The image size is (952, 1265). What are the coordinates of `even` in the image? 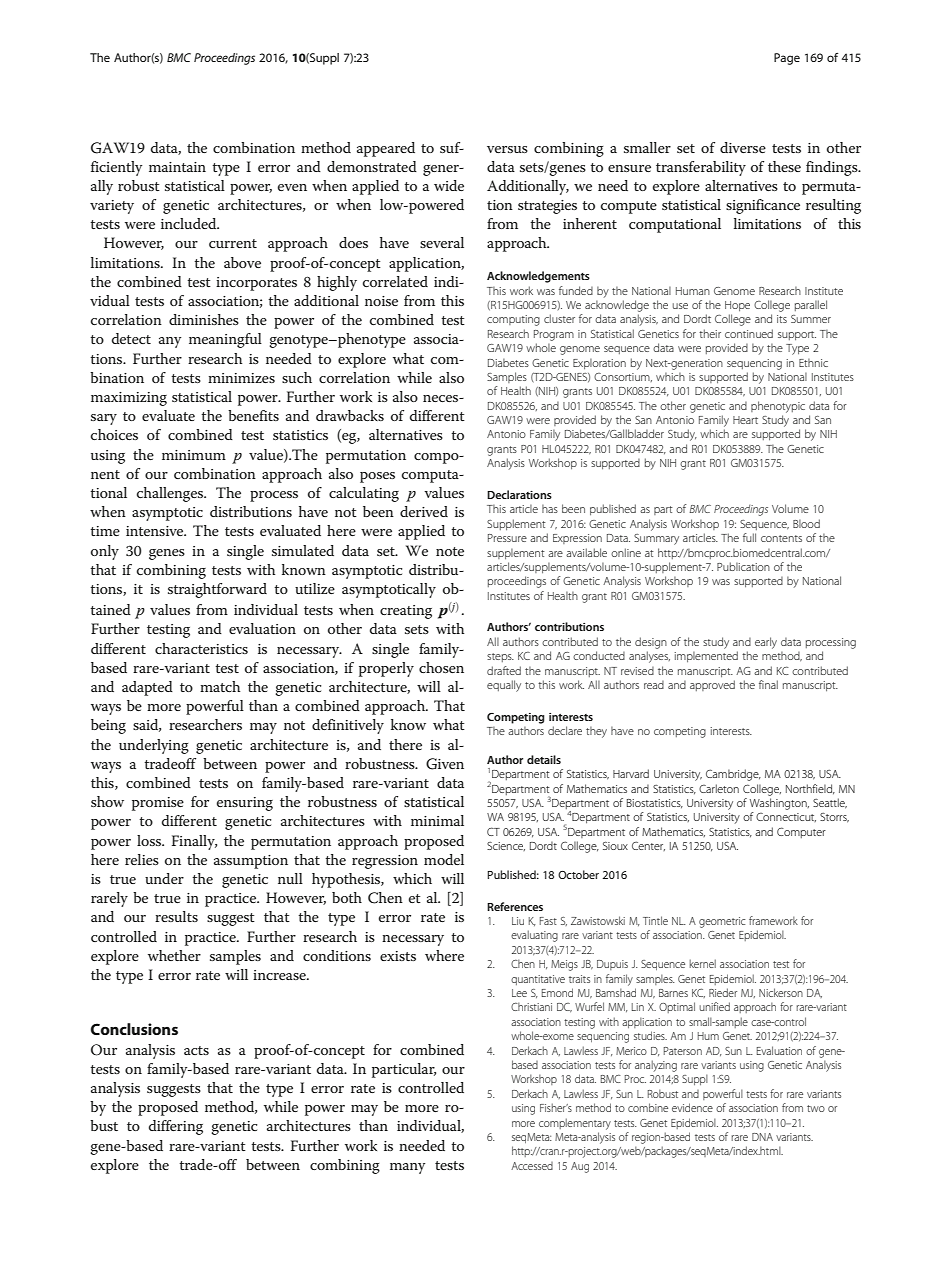 It's located at (292, 187).
